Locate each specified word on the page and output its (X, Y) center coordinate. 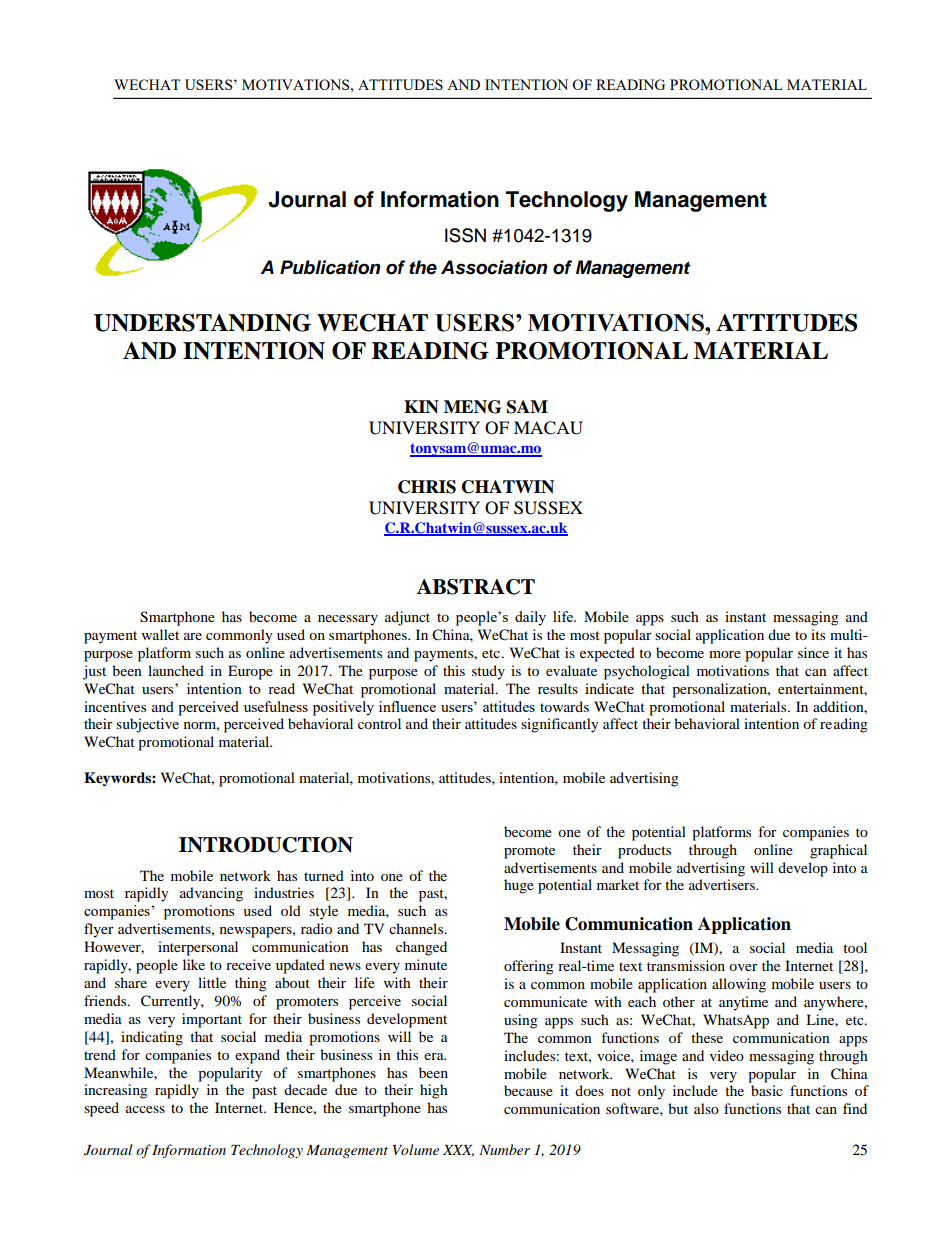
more (725, 654)
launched (176, 670)
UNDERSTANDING (202, 323)
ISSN (465, 235)
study (488, 672)
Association (494, 267)
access (145, 1109)
